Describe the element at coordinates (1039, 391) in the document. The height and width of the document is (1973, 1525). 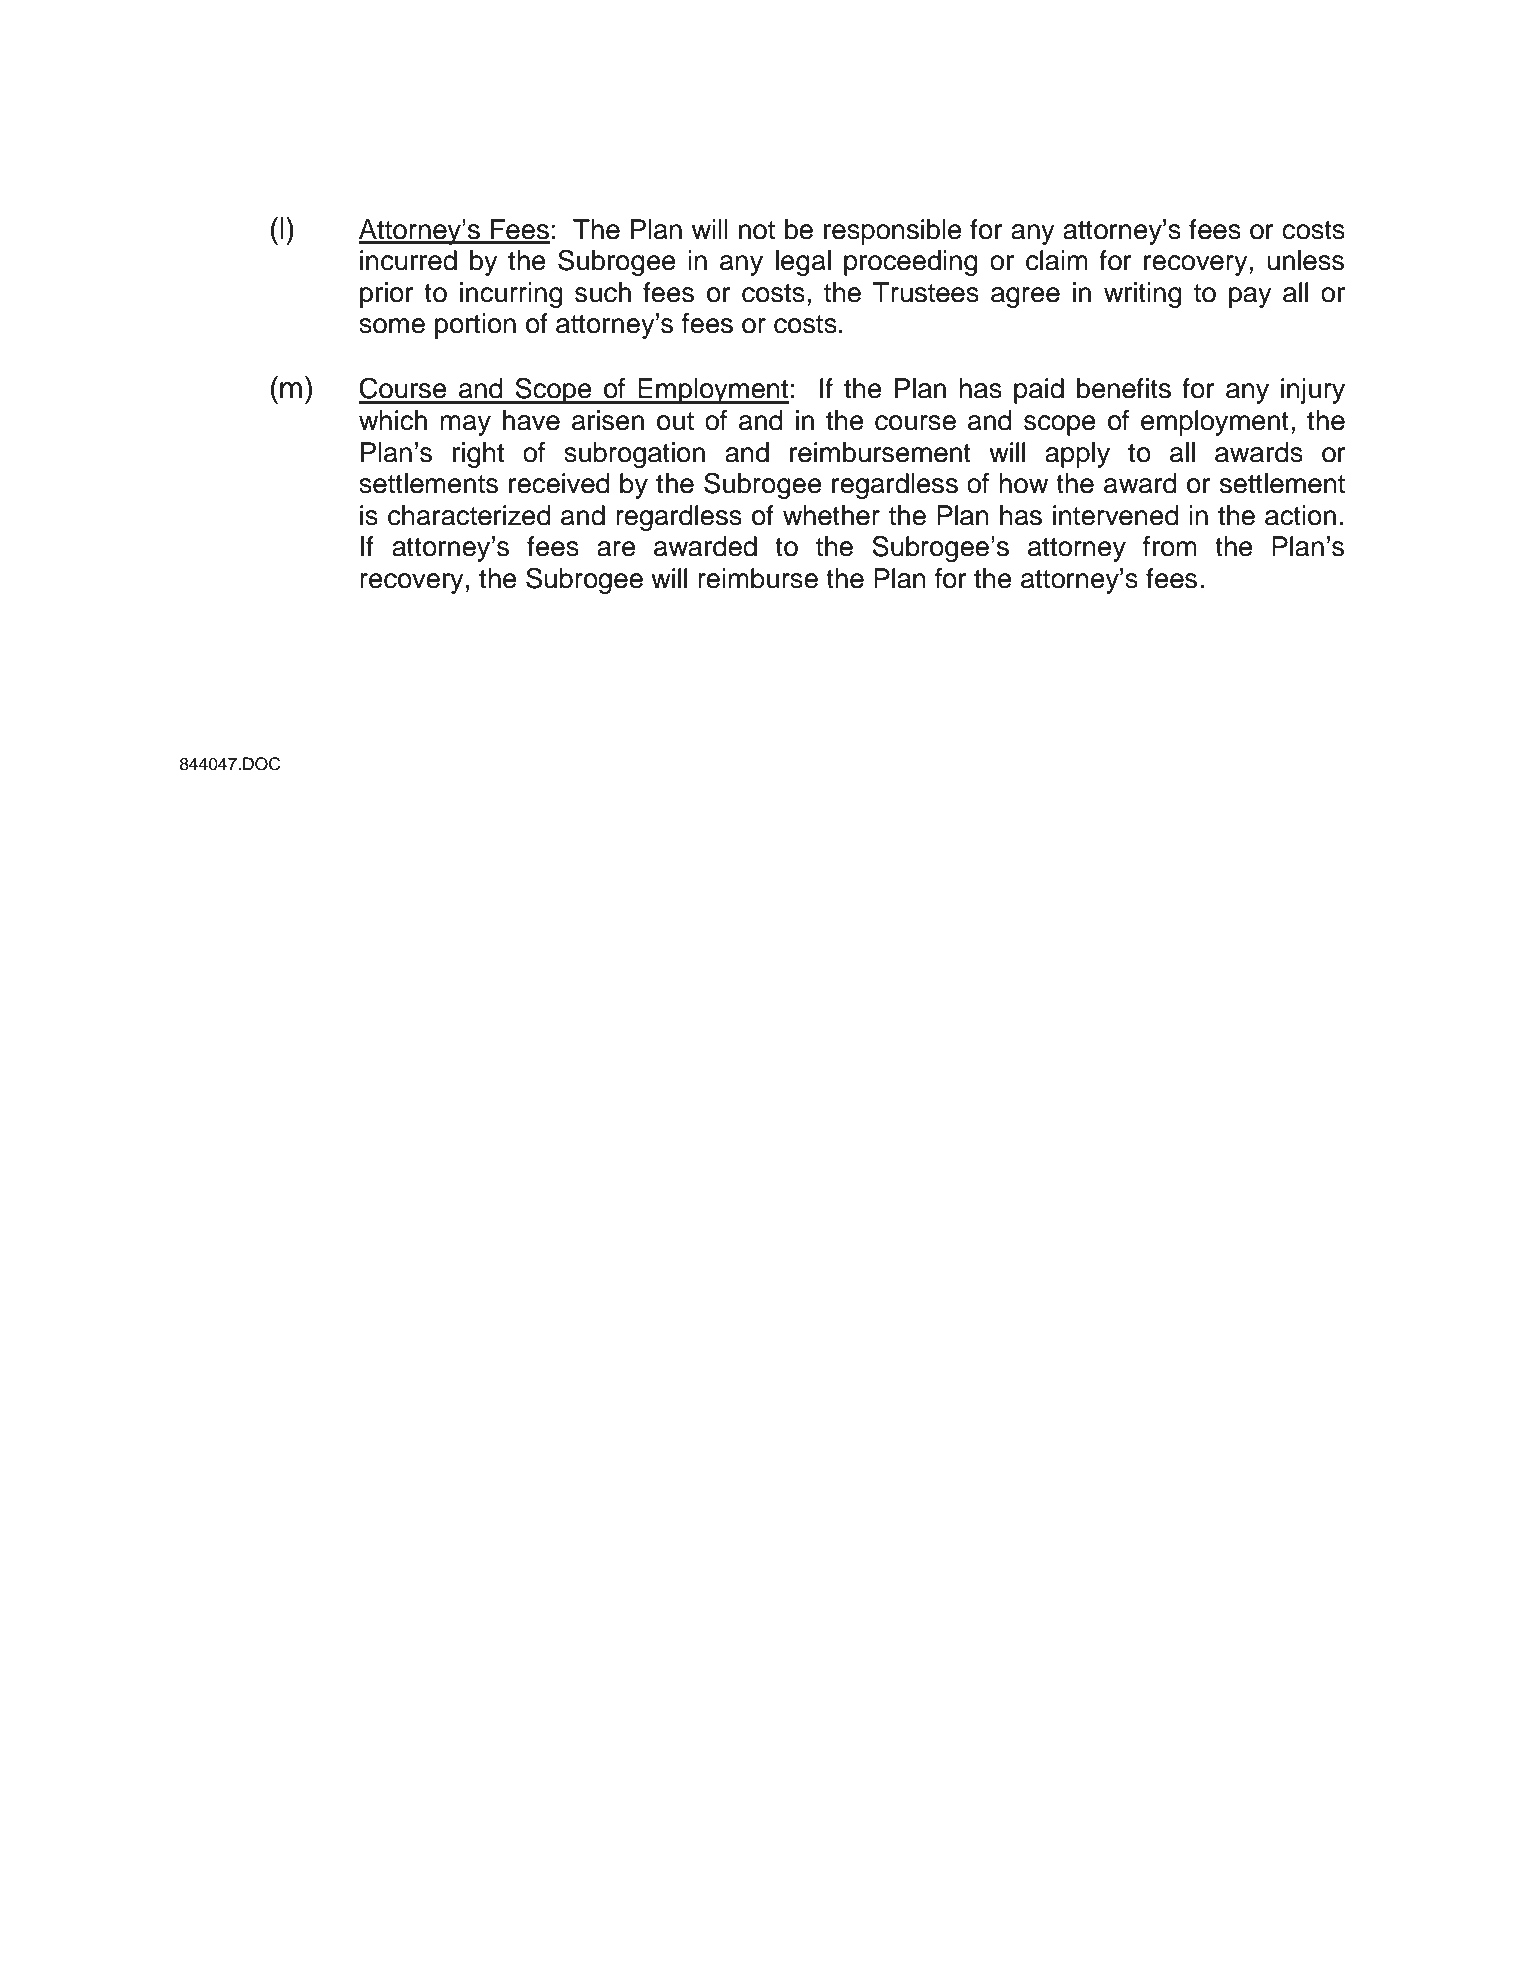
I see `paid` at that location.
